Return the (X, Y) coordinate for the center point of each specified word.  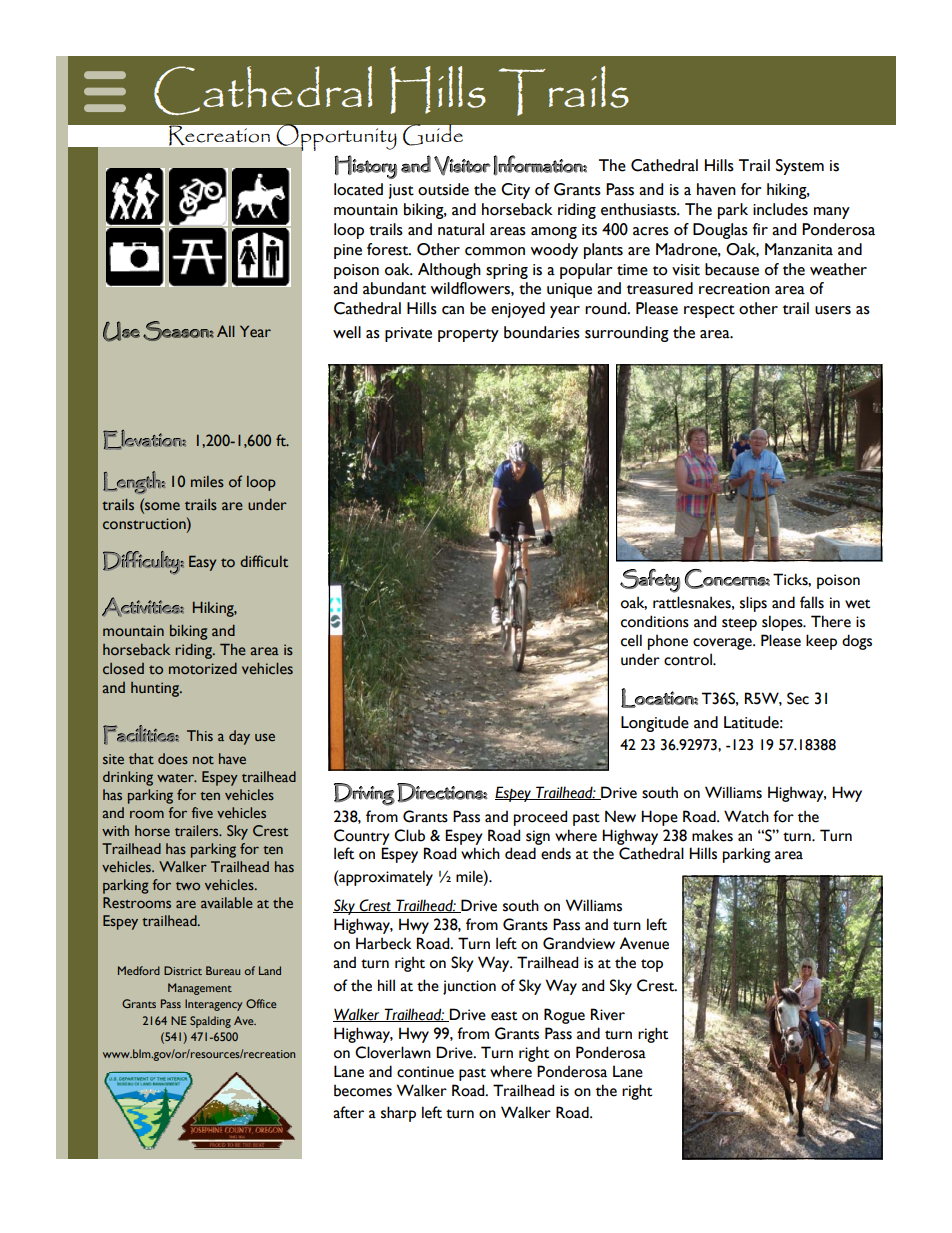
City (515, 191)
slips (753, 604)
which (480, 853)
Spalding (210, 1022)
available (227, 903)
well (347, 332)
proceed (540, 818)
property (468, 335)
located (358, 189)
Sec (798, 698)
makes (712, 835)
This (200, 735)
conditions (655, 621)
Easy (202, 563)
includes (780, 209)
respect (709, 311)
